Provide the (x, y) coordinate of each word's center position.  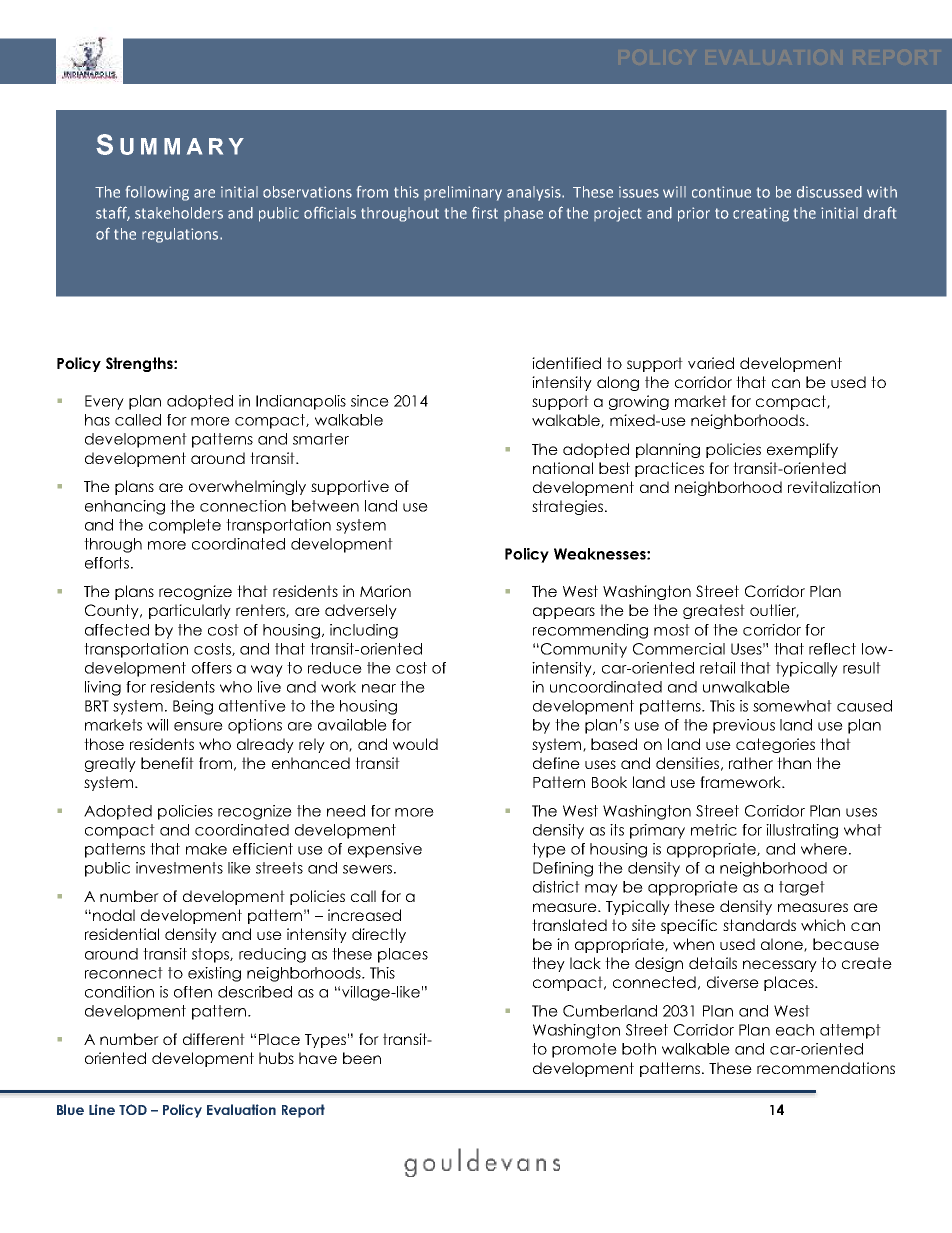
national (563, 468)
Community (582, 650)
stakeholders (179, 213)
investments (179, 868)
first (485, 212)
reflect (832, 649)
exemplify (802, 450)
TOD (133, 1109)
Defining (563, 869)
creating (761, 214)
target (802, 888)
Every (104, 402)
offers (212, 668)
